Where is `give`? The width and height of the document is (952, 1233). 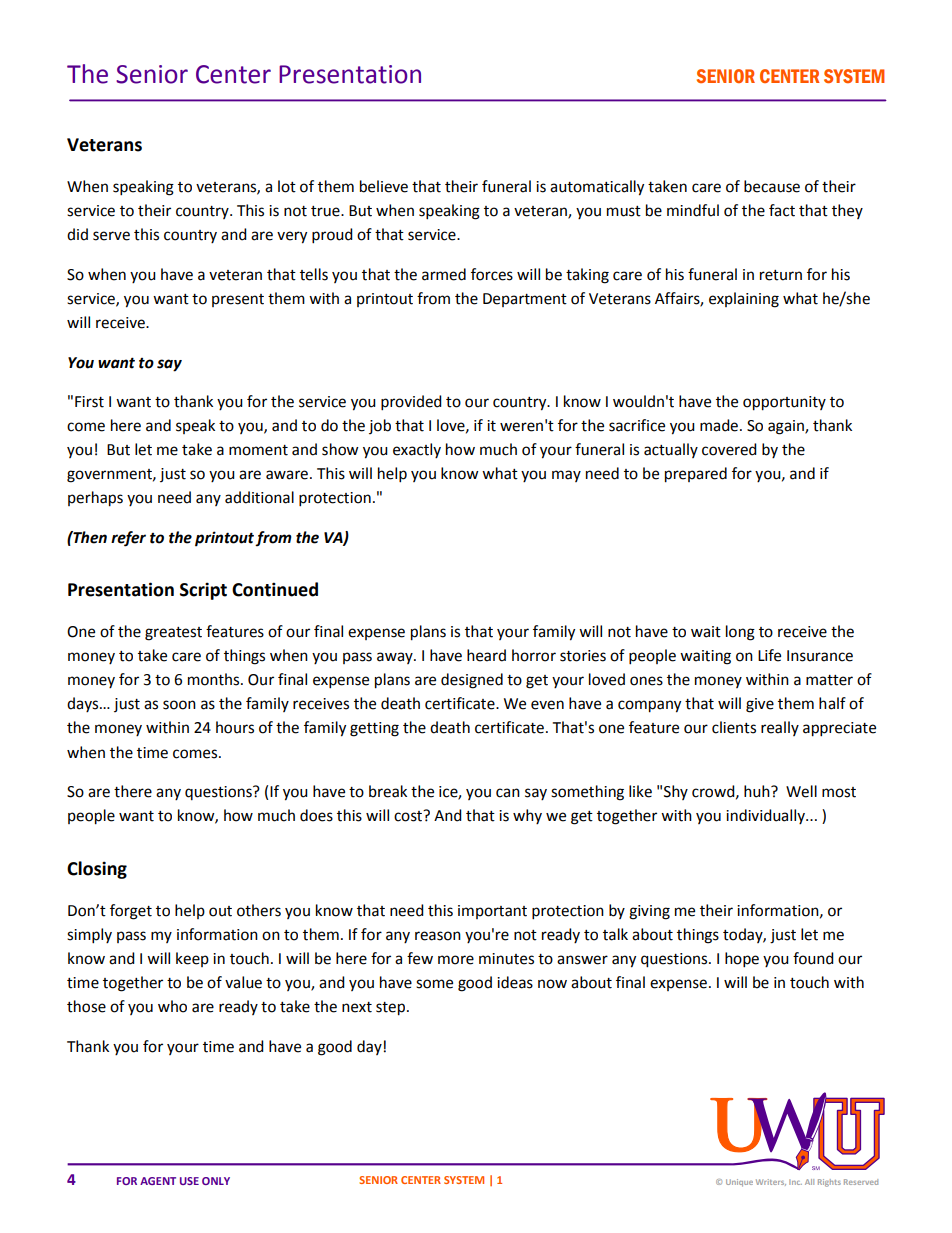
give is located at coordinates (760, 705).
